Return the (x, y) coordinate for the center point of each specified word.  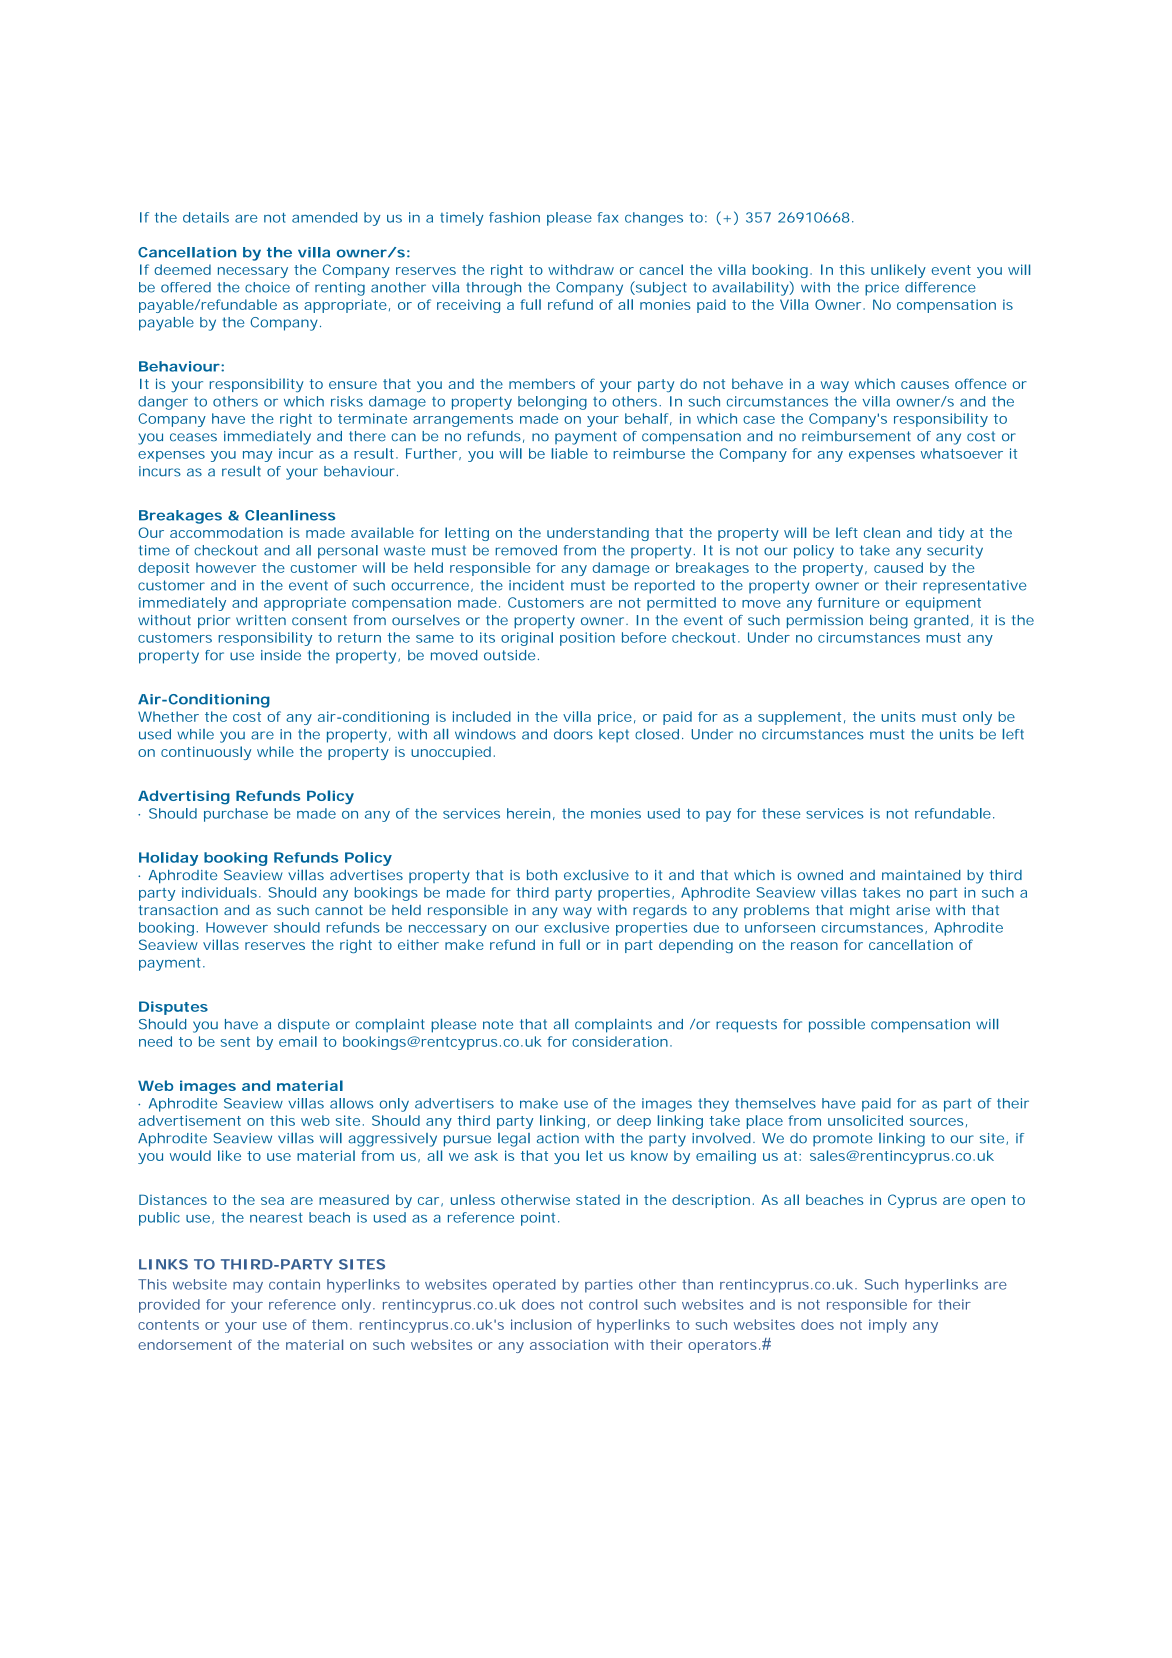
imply (888, 1326)
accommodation (226, 532)
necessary (253, 272)
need (155, 1041)
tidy (951, 534)
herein (528, 813)
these (781, 813)
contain (294, 1284)
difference (940, 287)
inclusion (541, 1324)
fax (608, 217)
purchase (236, 815)
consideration (620, 1041)
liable (570, 453)
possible (837, 1026)
